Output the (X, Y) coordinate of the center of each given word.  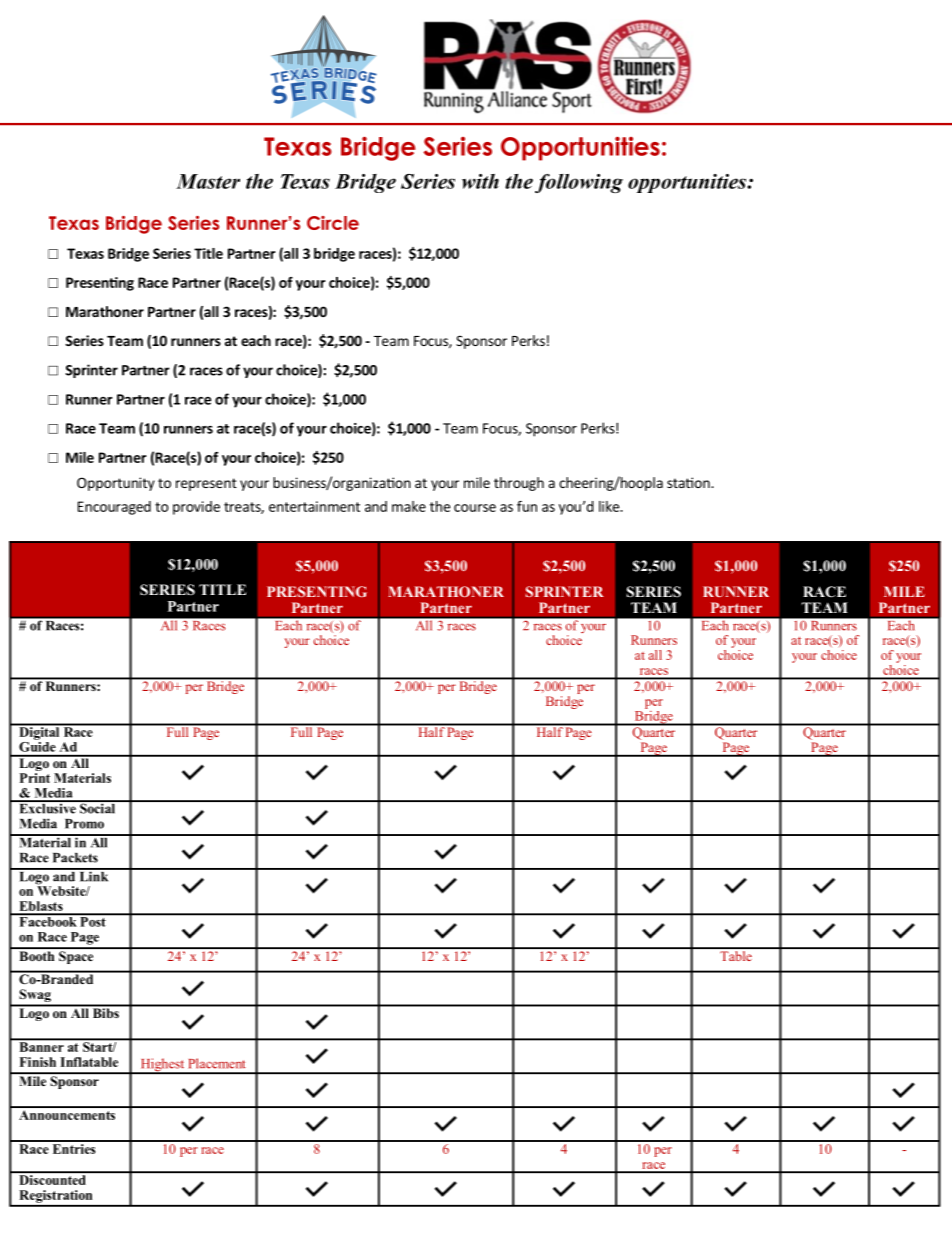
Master (208, 181)
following (579, 183)
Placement (217, 1063)
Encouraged (114, 508)
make (409, 506)
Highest (162, 1066)
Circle (333, 223)
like (610, 506)
